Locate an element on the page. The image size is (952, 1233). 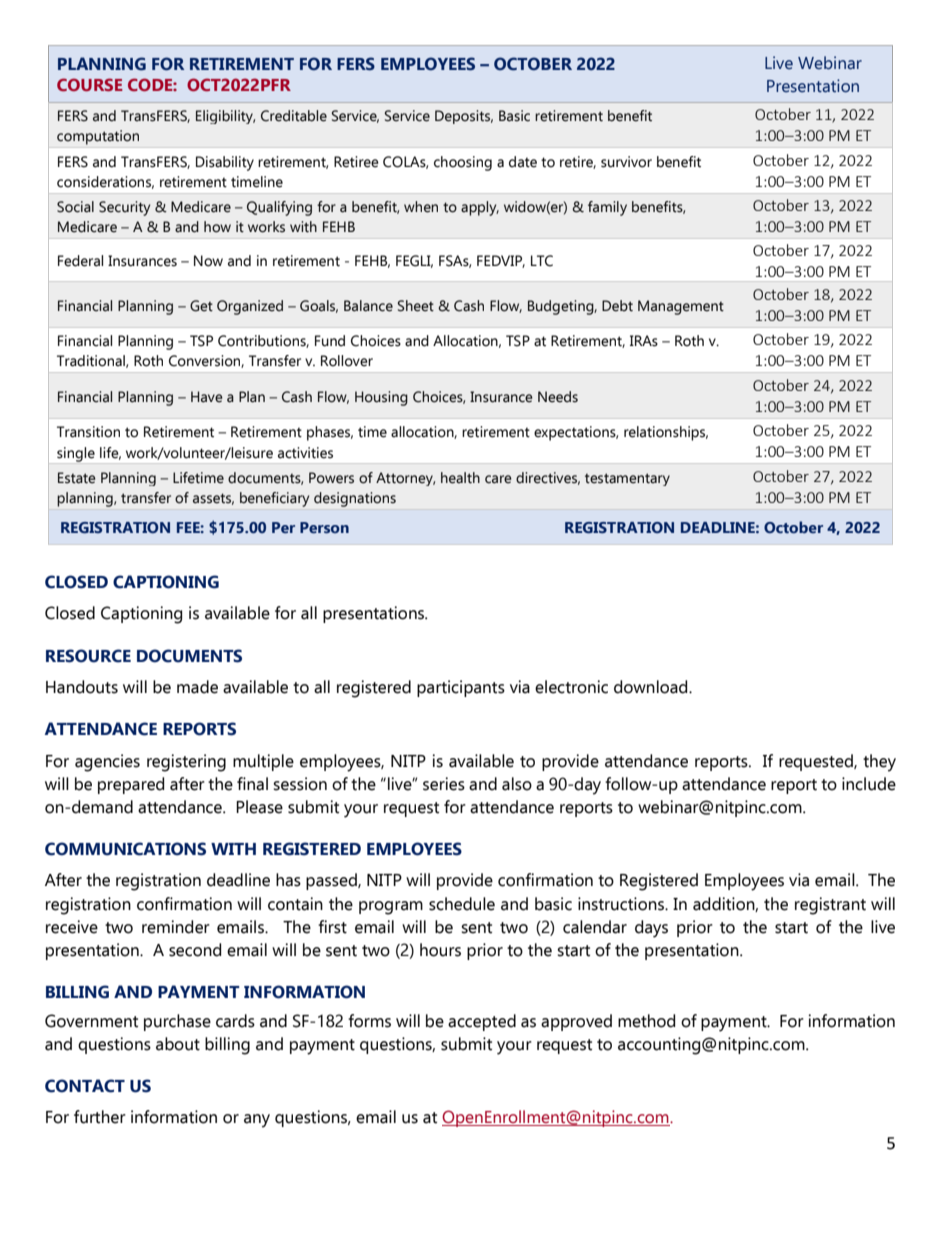
registering is located at coordinates (186, 763).
